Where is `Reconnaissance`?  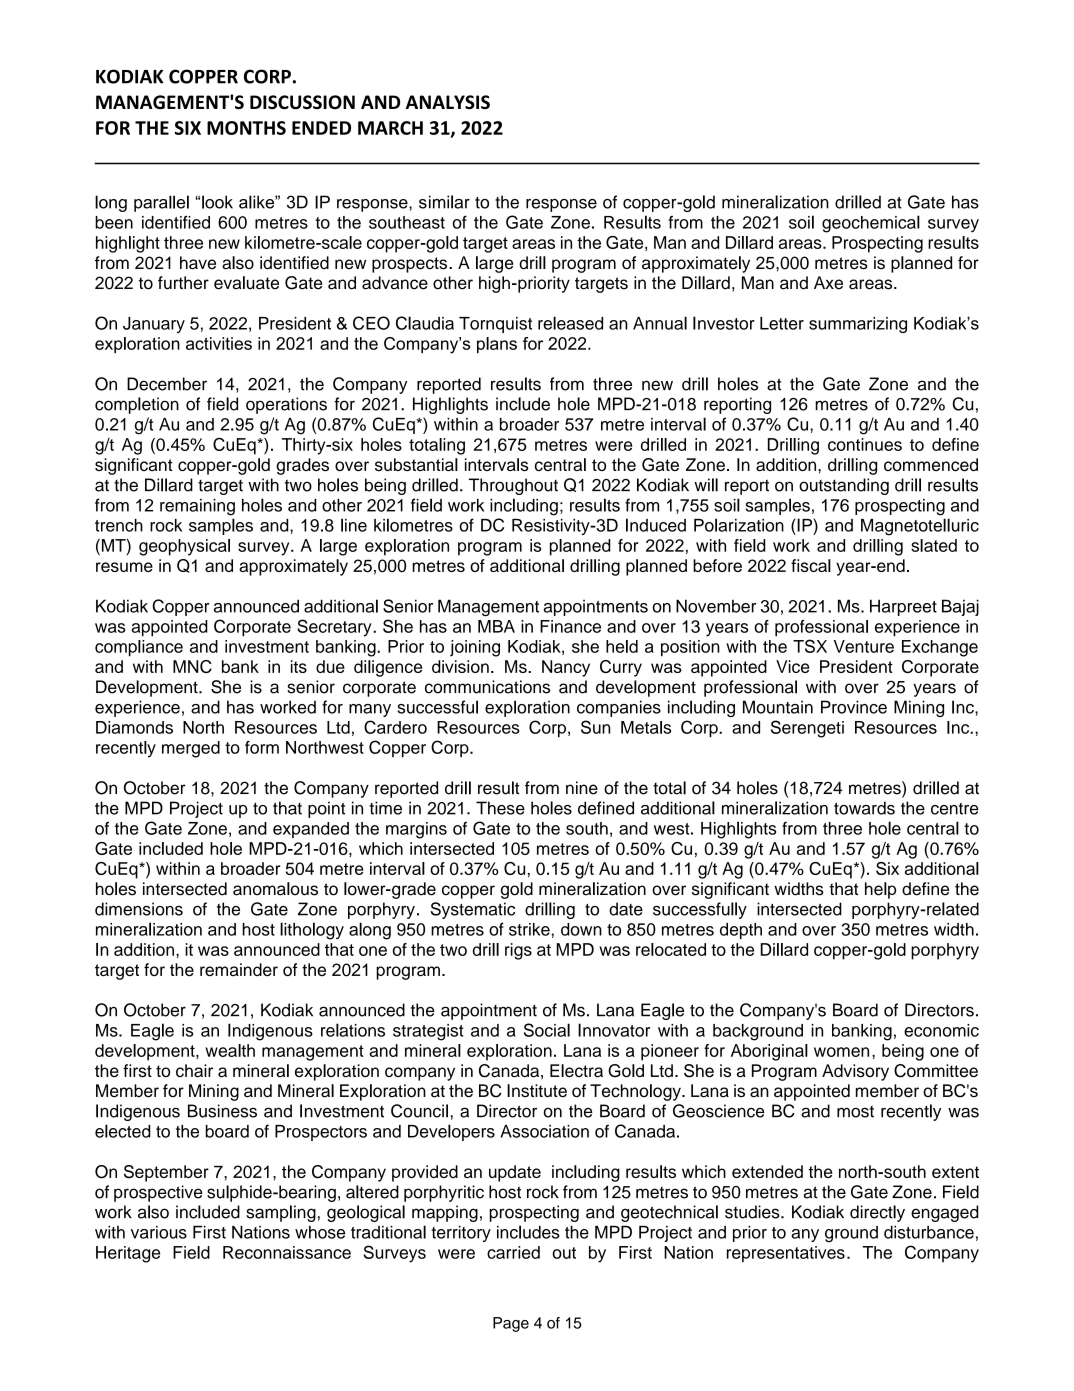
Reconnaissance is located at coordinates (287, 1252).
